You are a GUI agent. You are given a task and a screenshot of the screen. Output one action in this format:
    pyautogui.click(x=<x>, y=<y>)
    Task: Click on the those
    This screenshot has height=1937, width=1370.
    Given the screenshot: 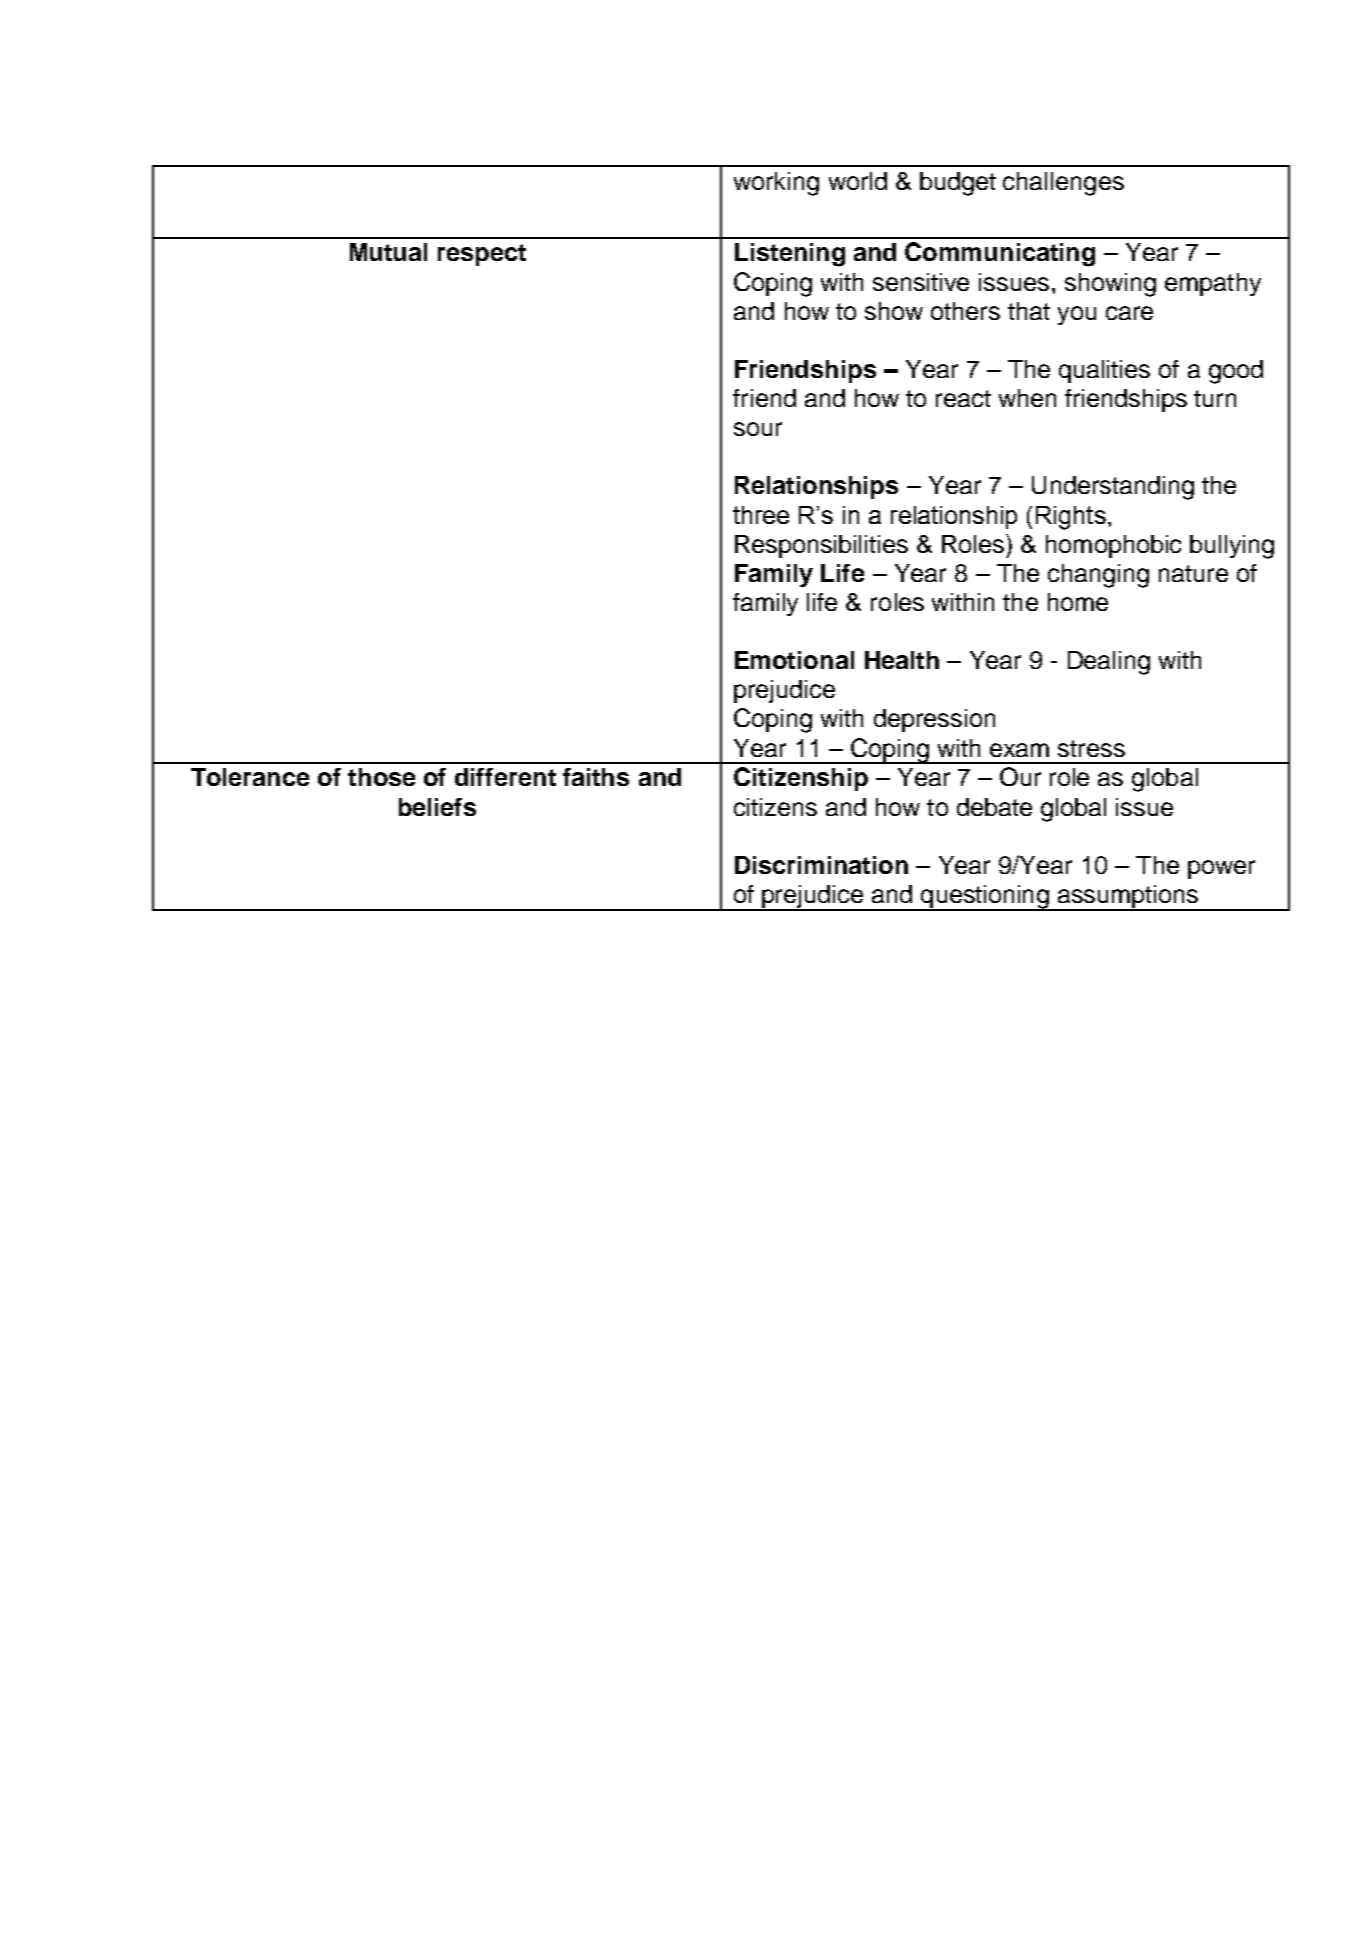 What is the action you would take?
    pyautogui.click(x=381, y=777)
